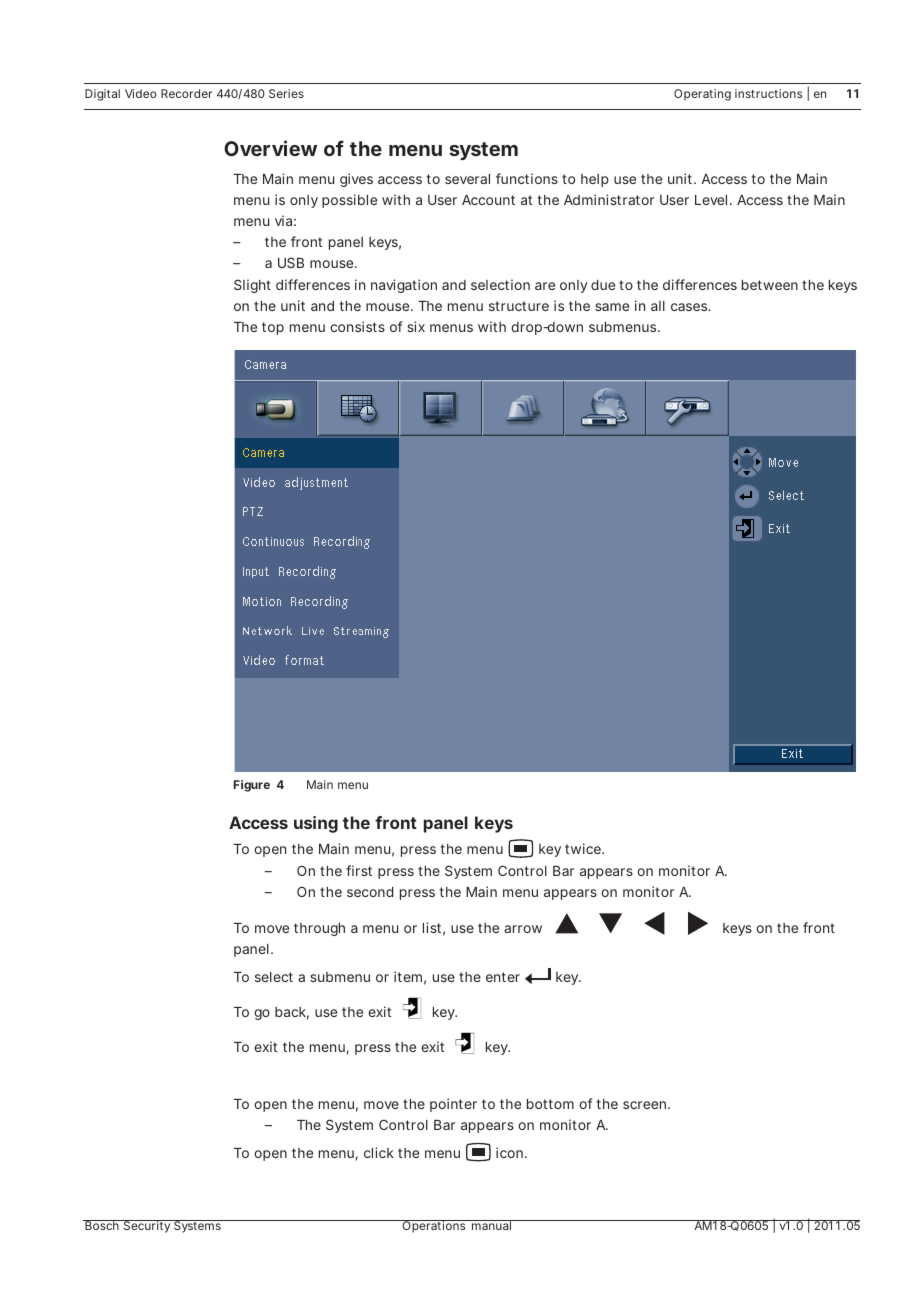 Image resolution: width=924 pixels, height=1308 pixels. What do you see at coordinates (509, 1152) in the screenshot?
I see `icon` at bounding box center [509, 1152].
